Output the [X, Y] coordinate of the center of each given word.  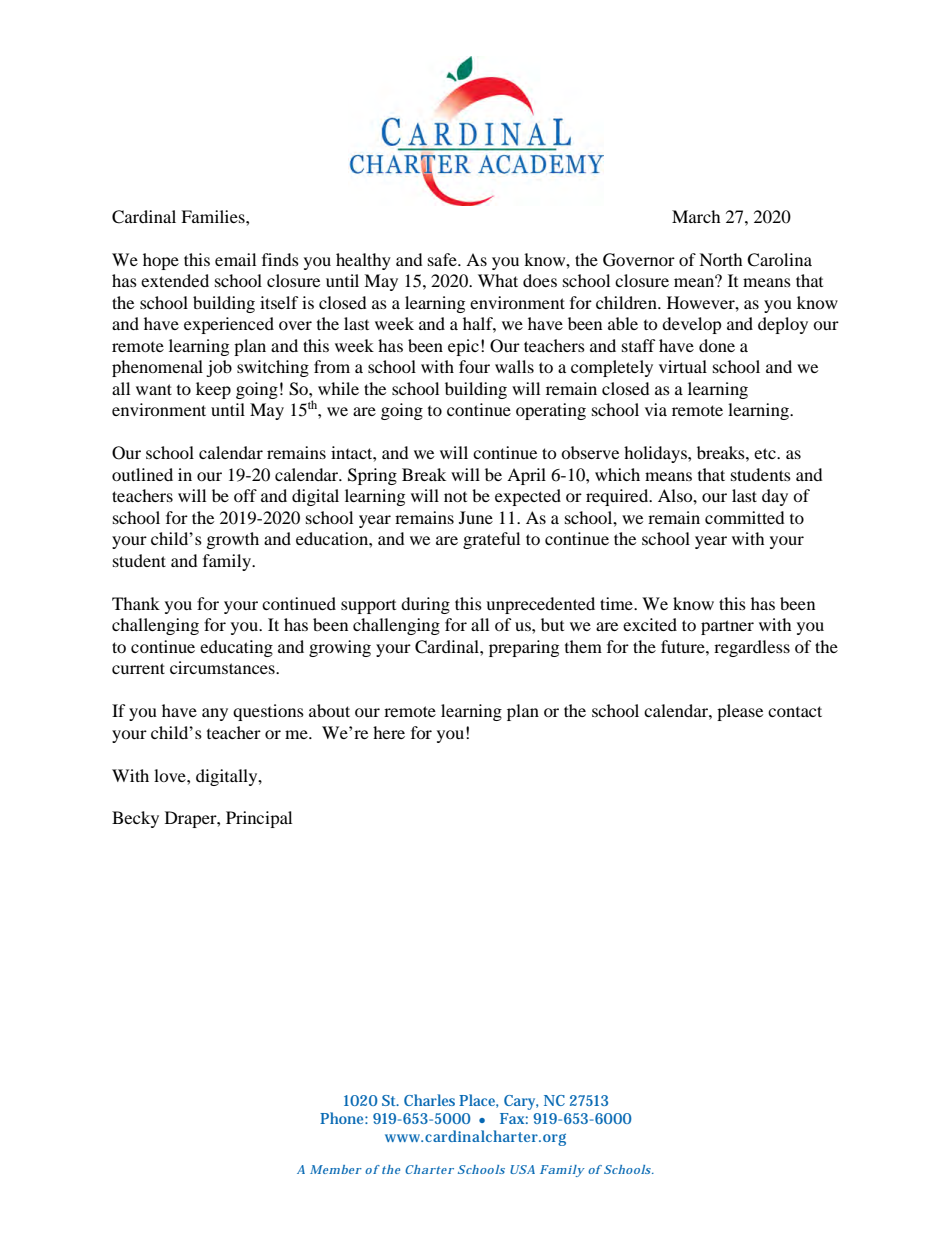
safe [443, 259]
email [235, 259]
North [721, 259]
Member [336, 1169]
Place [478, 1101]
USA [522, 1169]
